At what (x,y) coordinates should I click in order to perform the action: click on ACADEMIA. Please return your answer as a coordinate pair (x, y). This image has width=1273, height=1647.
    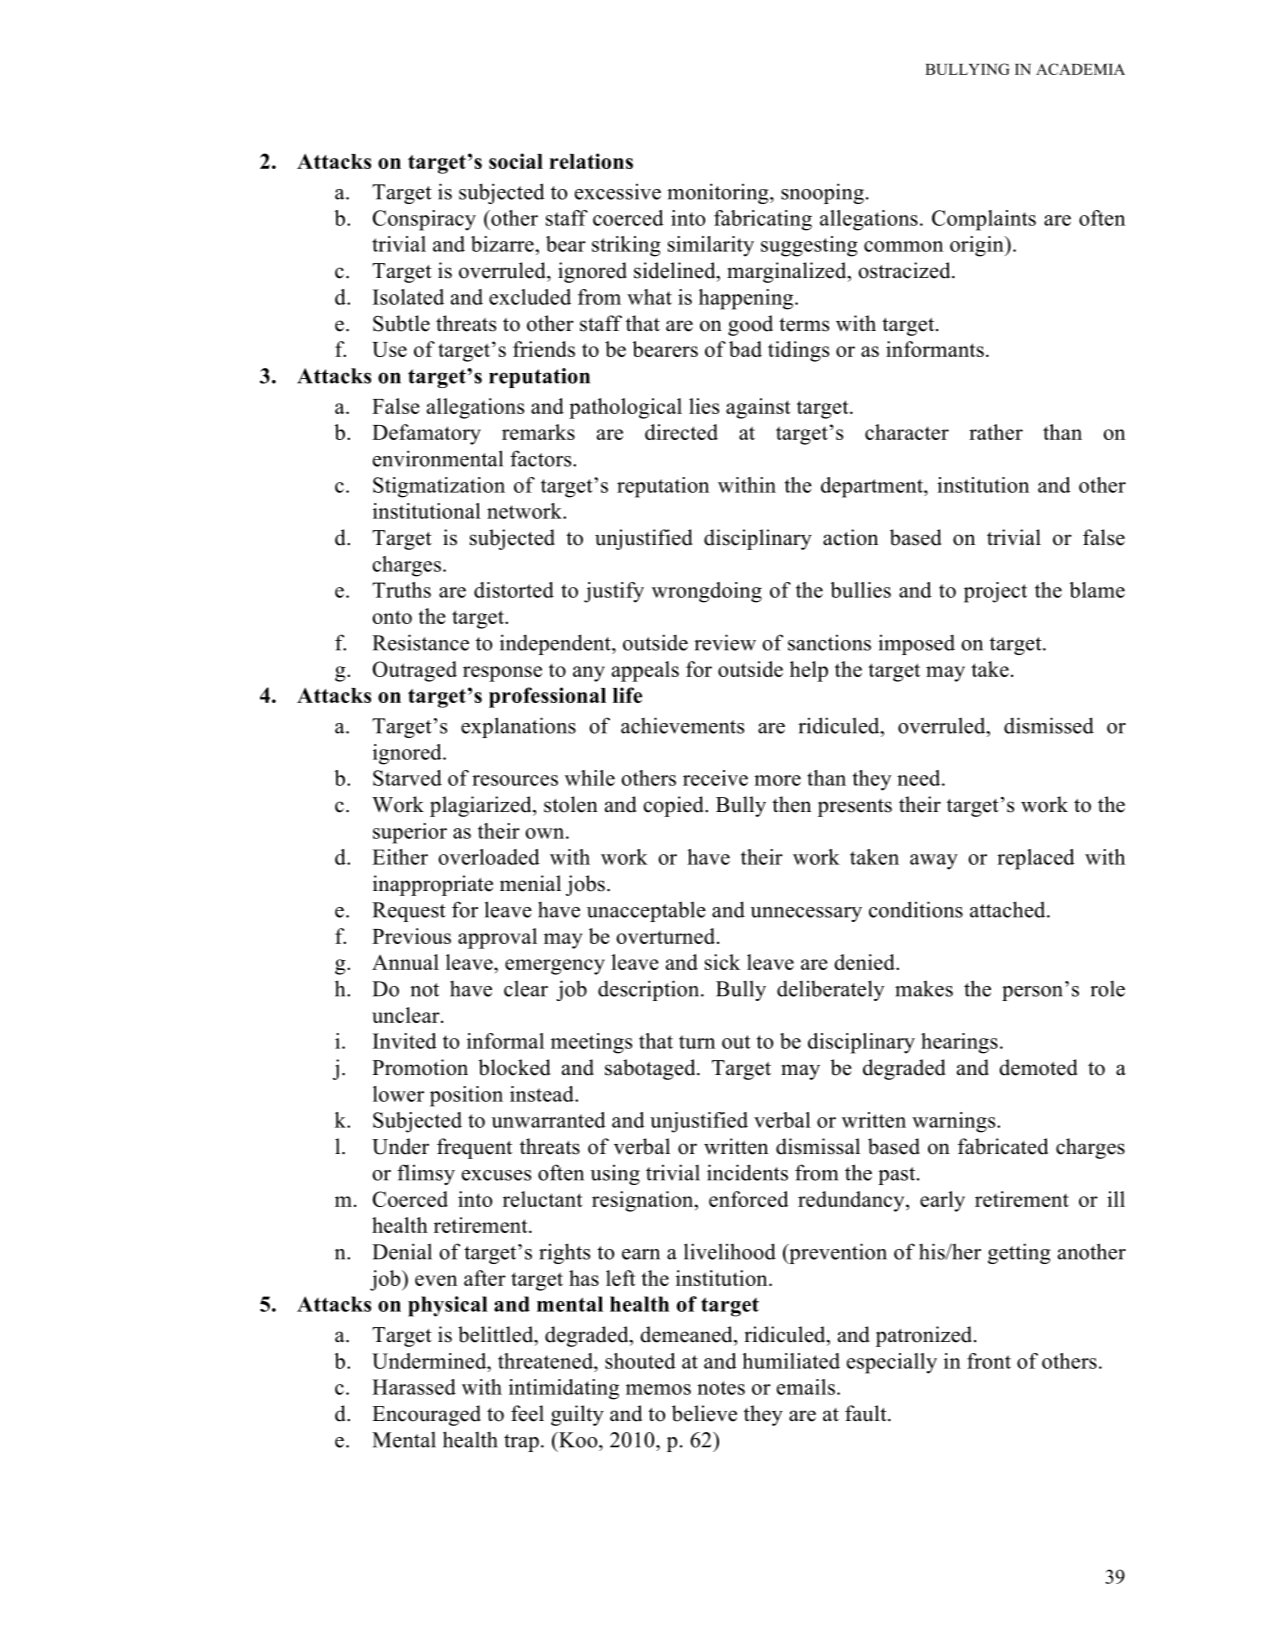
    Looking at the image, I should click on (1080, 69).
